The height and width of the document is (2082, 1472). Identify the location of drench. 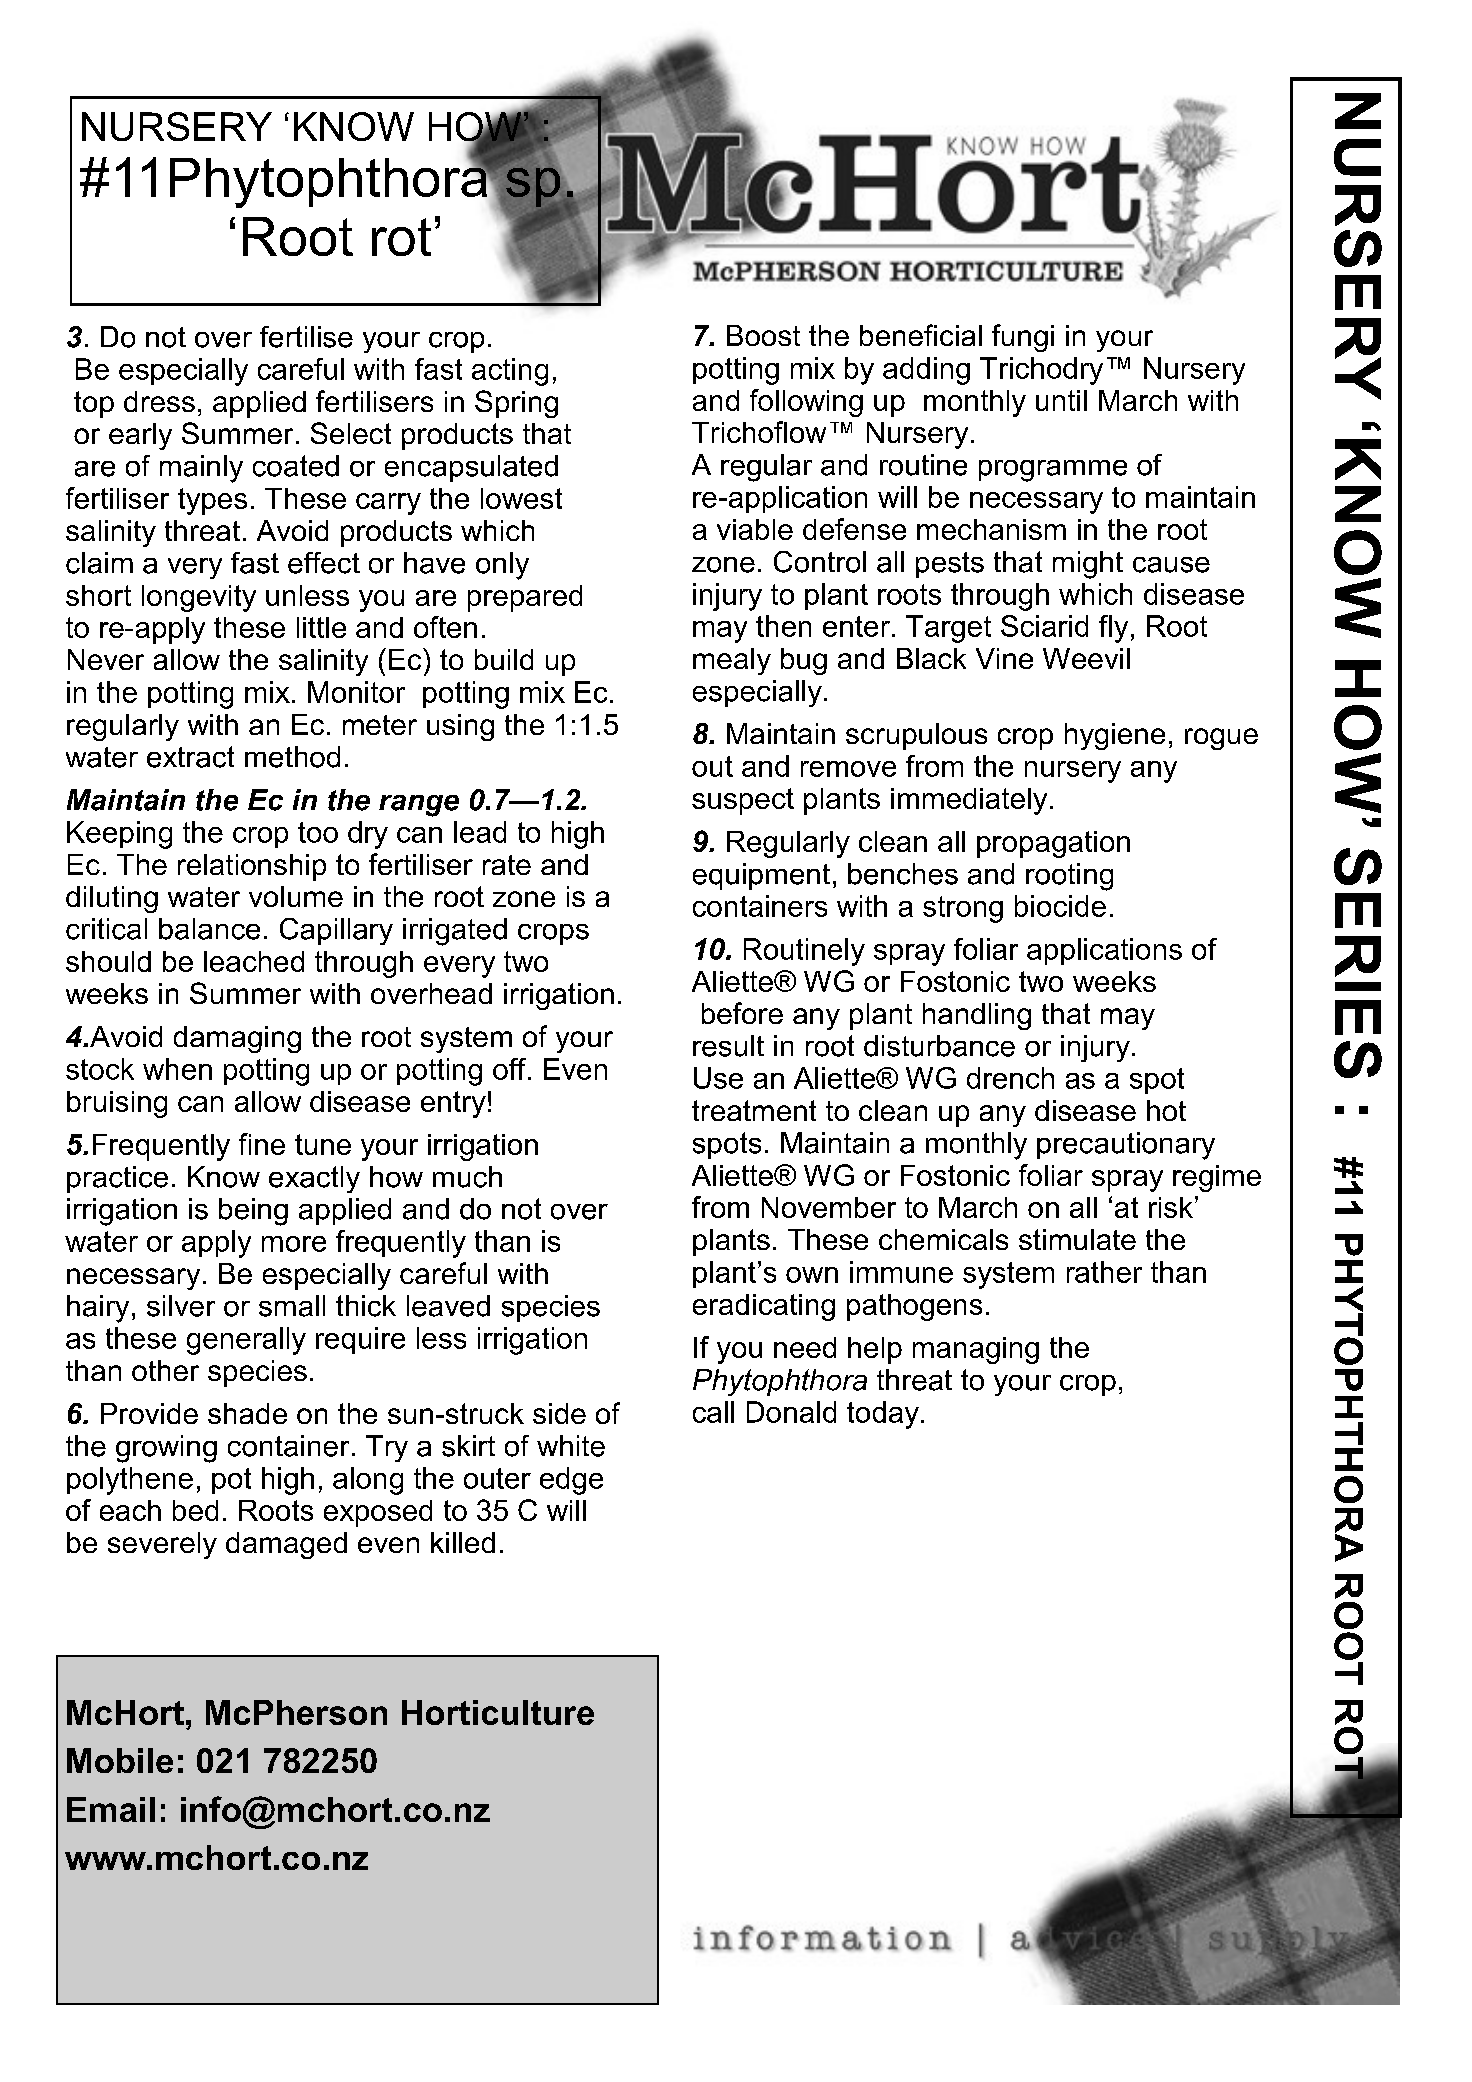
(1010, 1078).
